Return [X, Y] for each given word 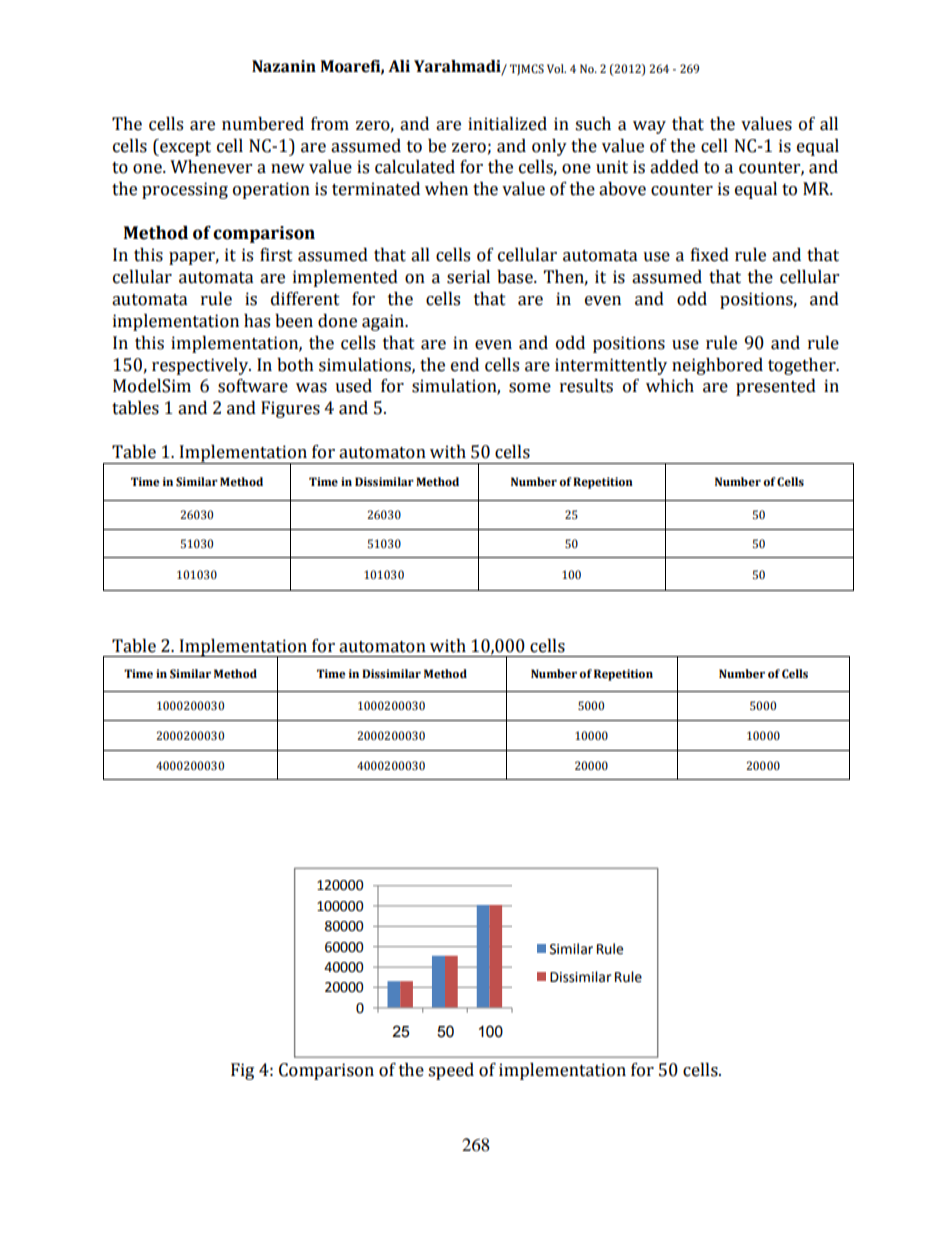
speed [451, 1071]
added [674, 167]
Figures [290, 409]
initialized [507, 124]
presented [776, 387]
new [288, 169]
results [586, 386]
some [530, 388]
